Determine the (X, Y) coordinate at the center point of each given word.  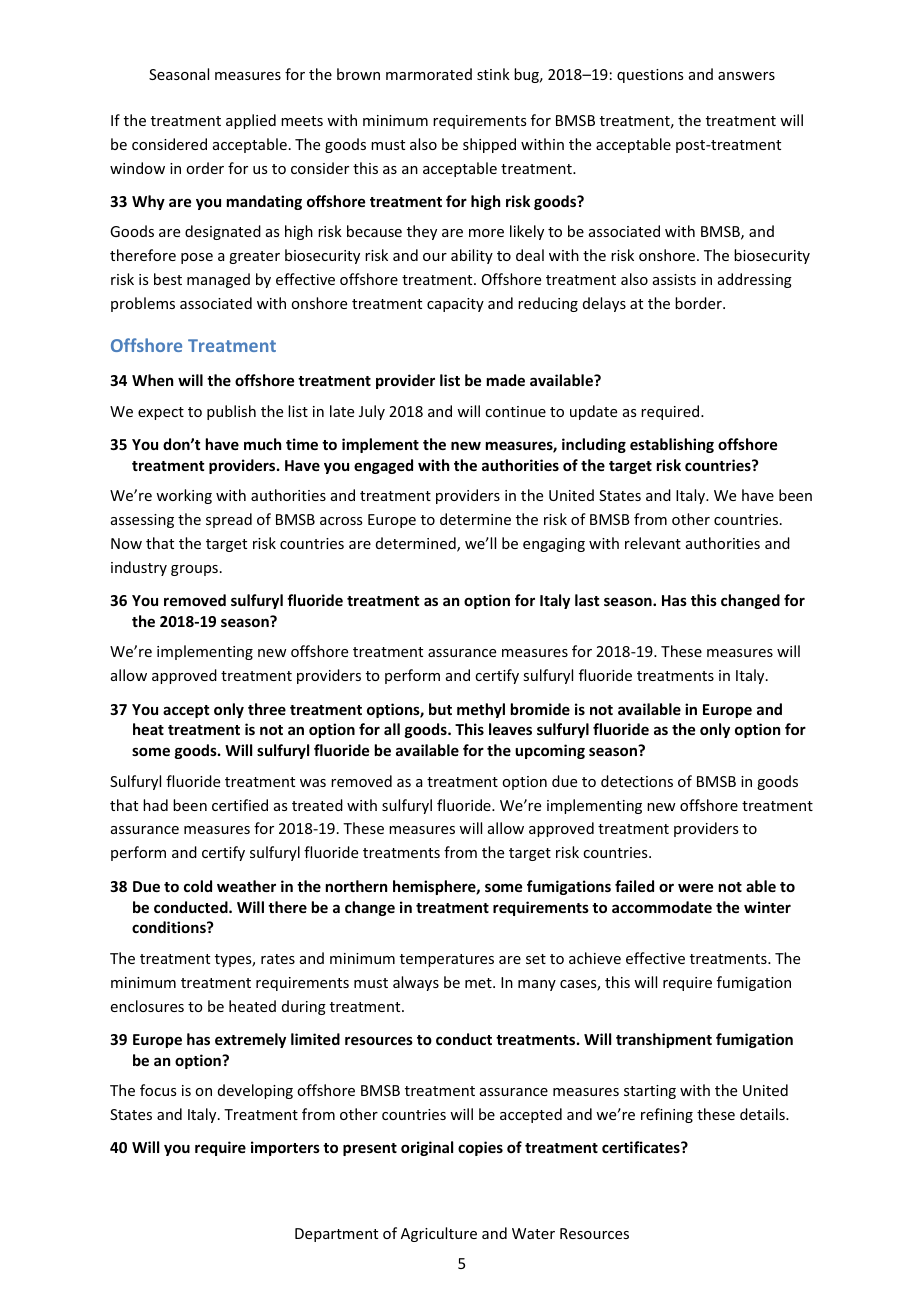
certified (240, 805)
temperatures (447, 960)
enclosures (147, 1006)
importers (285, 1148)
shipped (489, 145)
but (440, 709)
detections (637, 781)
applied (251, 121)
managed (218, 280)
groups (194, 570)
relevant (653, 543)
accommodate (662, 907)
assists (674, 279)
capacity (455, 305)
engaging (554, 545)
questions (650, 76)
